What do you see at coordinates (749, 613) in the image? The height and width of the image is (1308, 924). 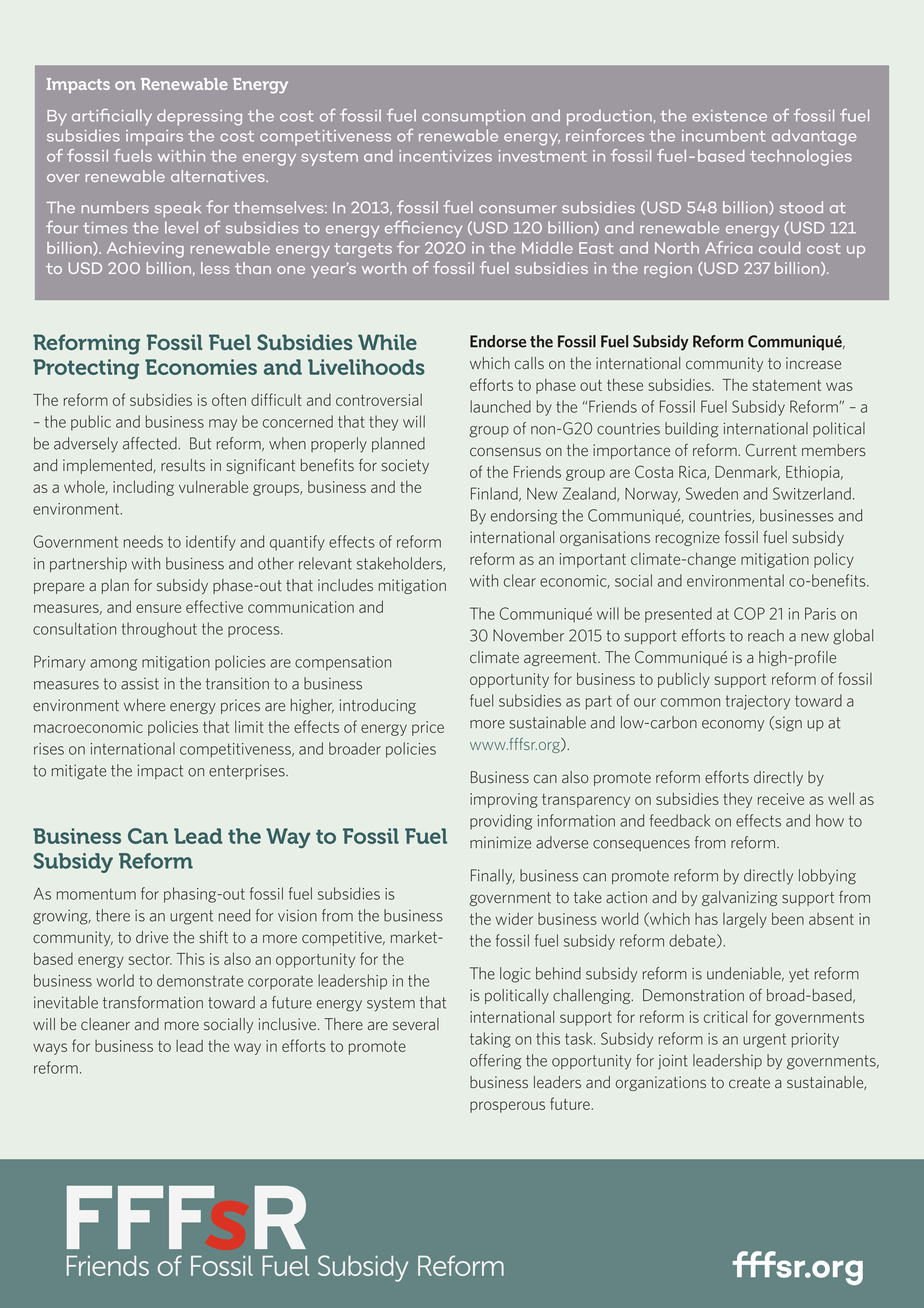 I see `COP` at bounding box center [749, 613].
